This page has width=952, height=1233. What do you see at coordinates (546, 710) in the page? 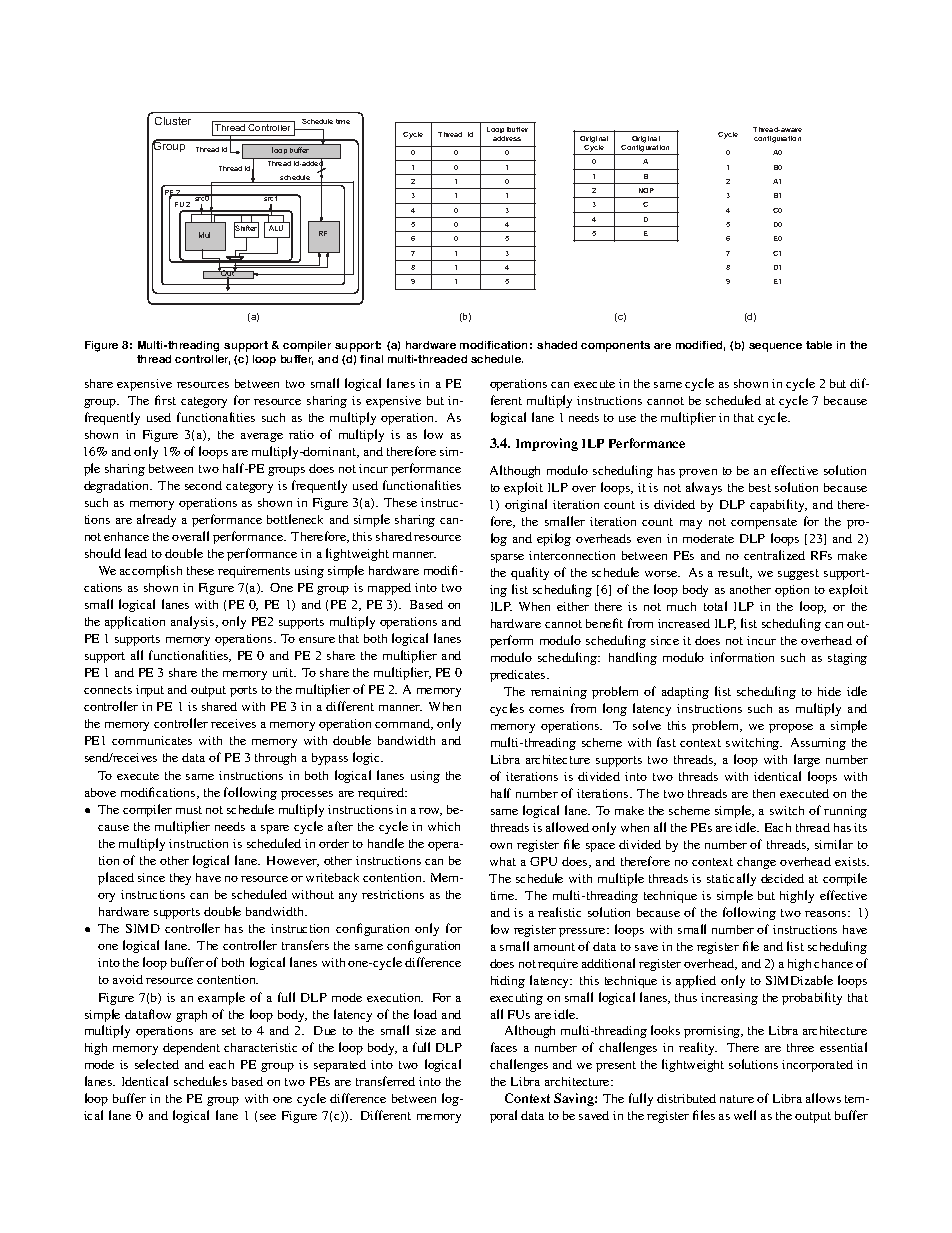
I see `comes` at bounding box center [546, 710].
